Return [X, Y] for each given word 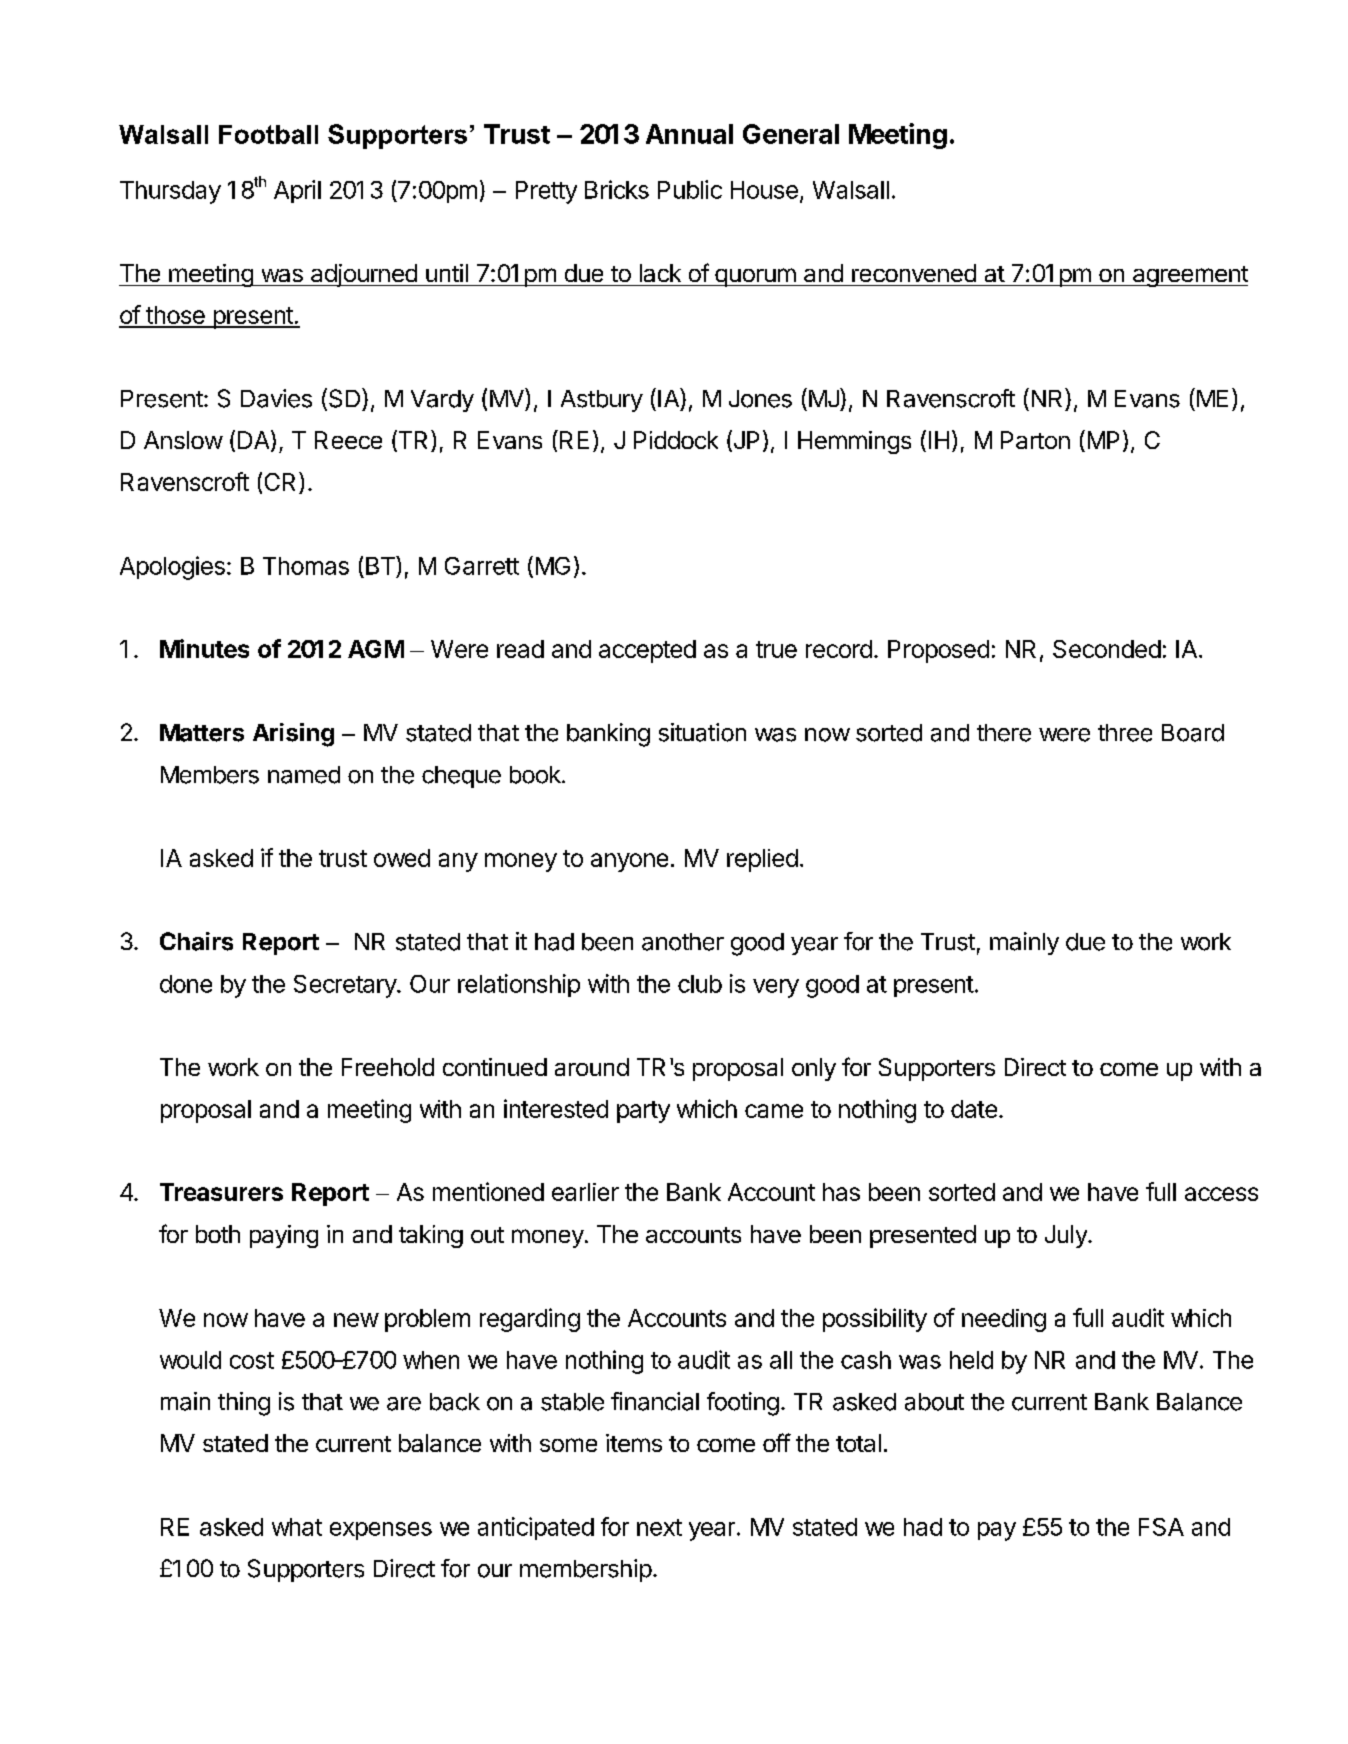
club [700, 984]
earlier [585, 1192]
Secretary [346, 986]
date [974, 1109]
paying [284, 1236]
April [297, 191]
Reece [348, 440]
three [1125, 733]
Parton [1035, 440]
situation [702, 732]
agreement [1189, 276]
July [1067, 1236]
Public [690, 189]
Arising [293, 735]
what [297, 1527]
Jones [760, 399]
